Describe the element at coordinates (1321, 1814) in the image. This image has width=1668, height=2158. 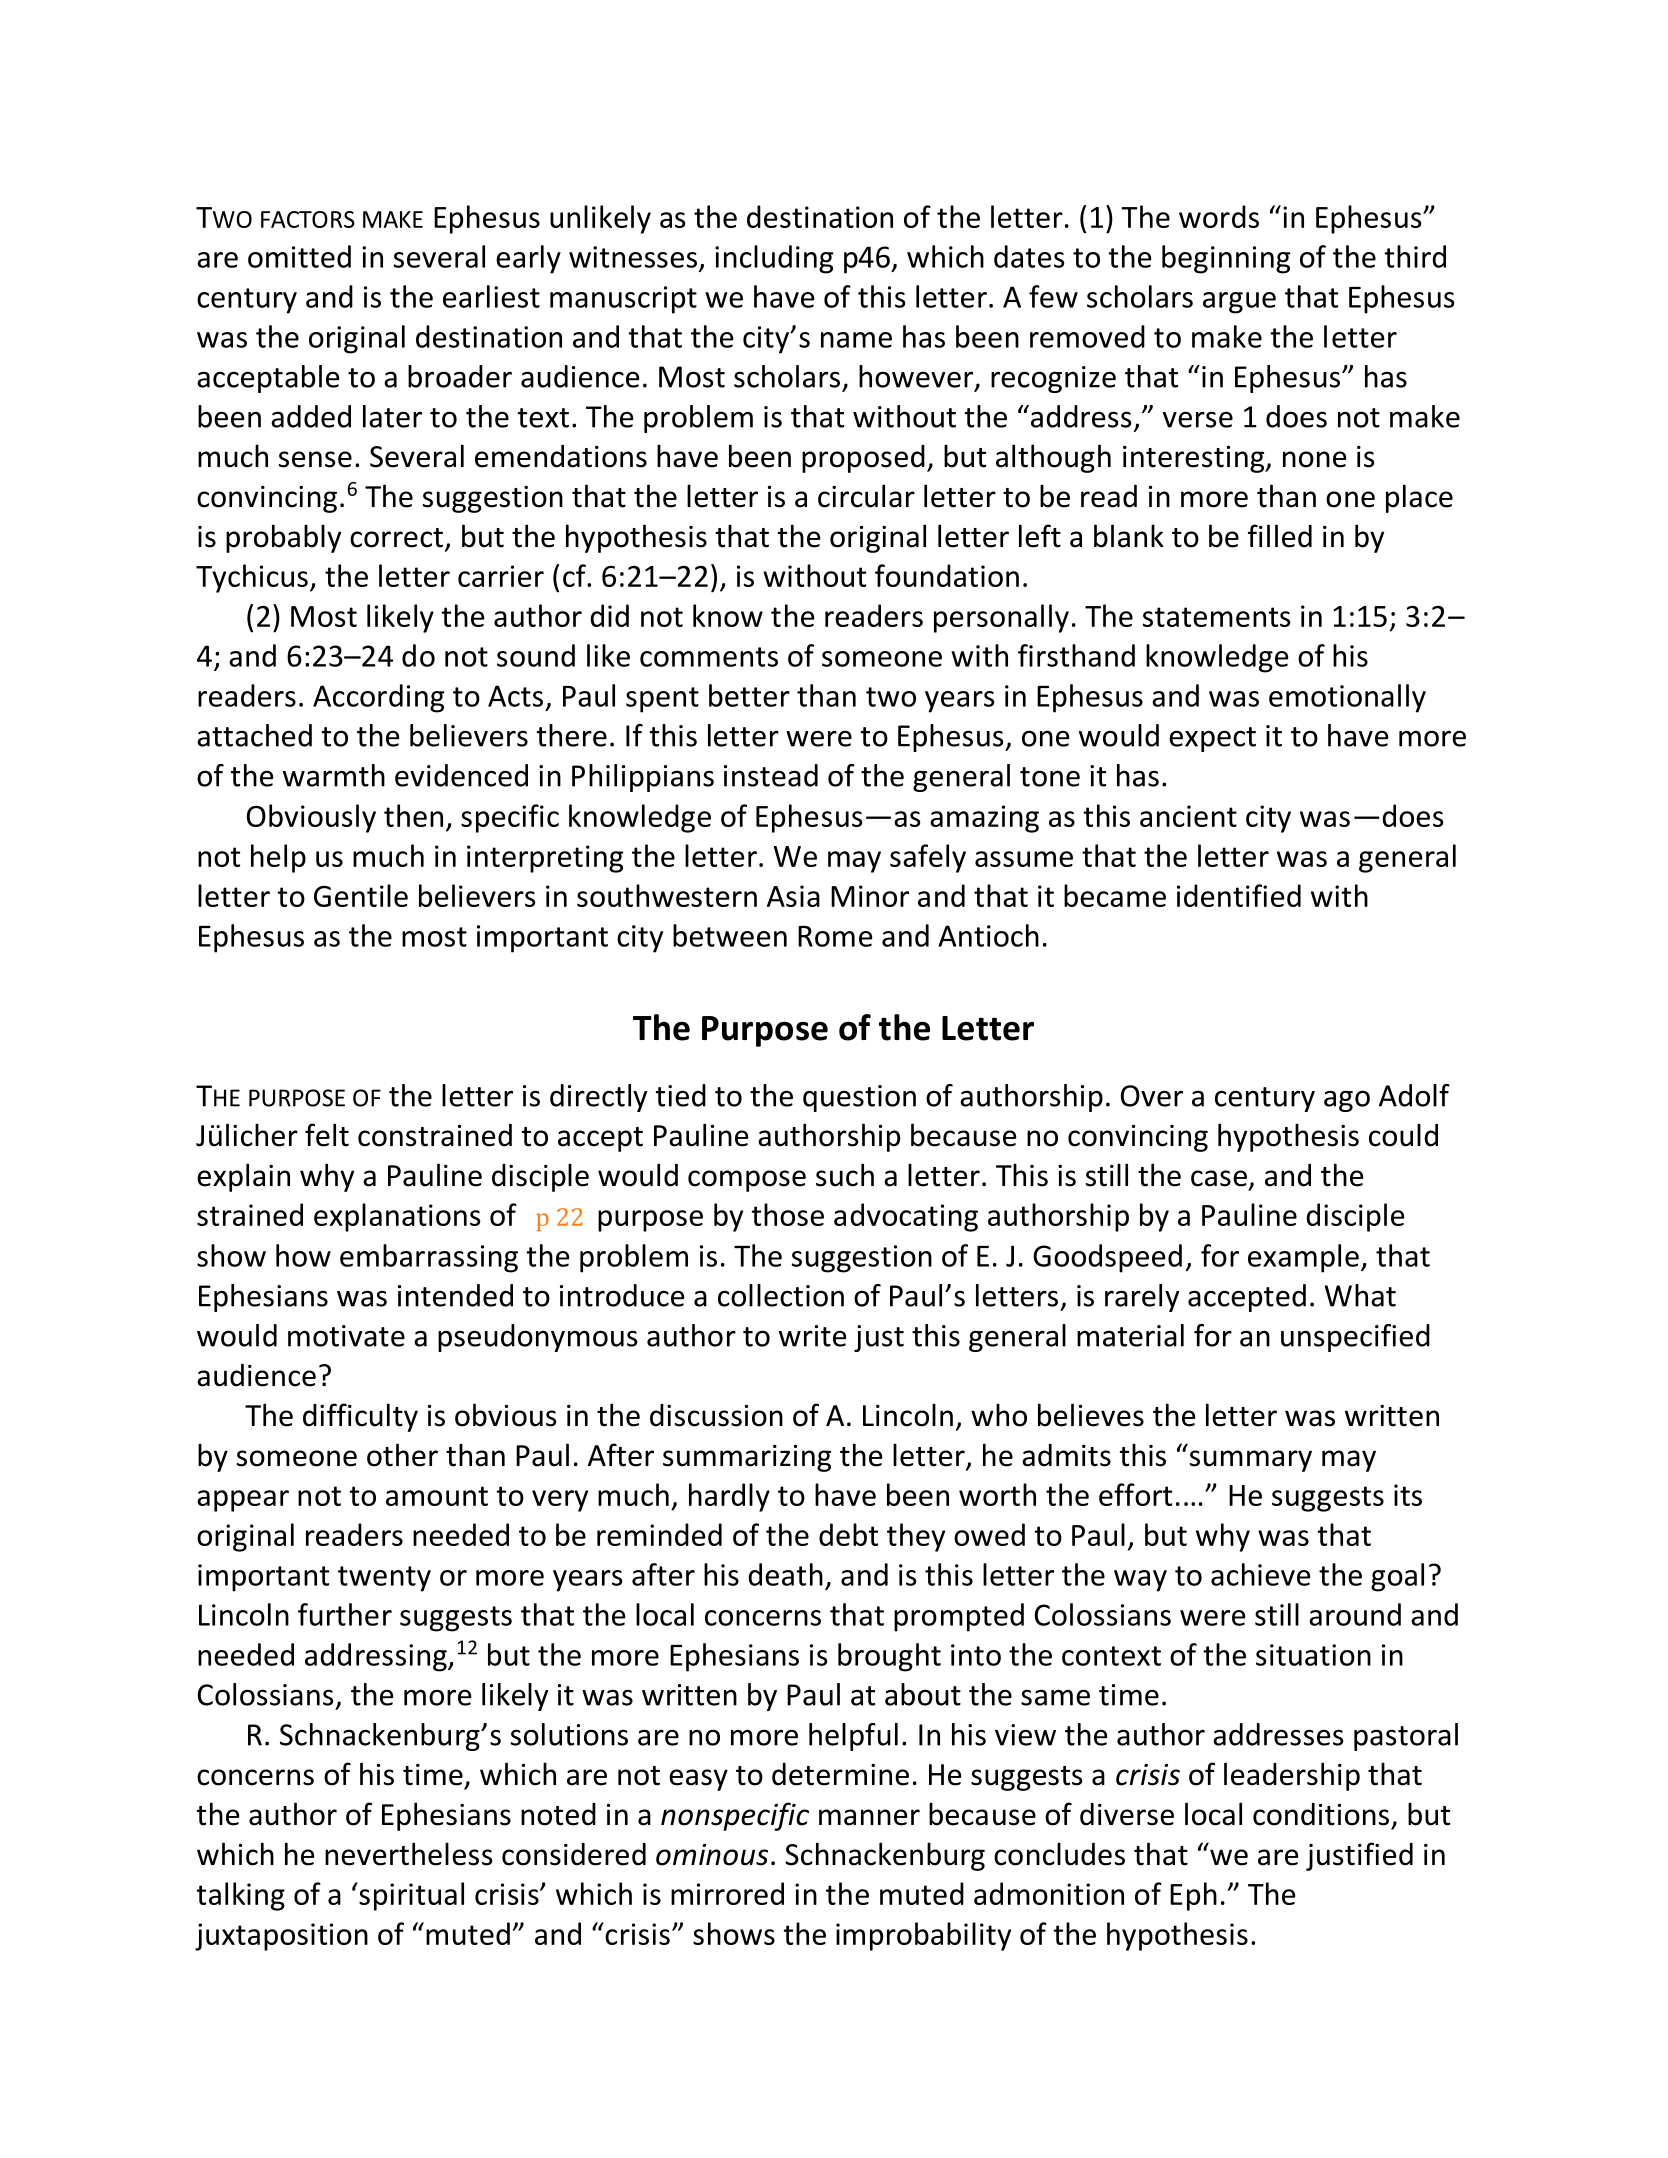
I see `conditions` at that location.
